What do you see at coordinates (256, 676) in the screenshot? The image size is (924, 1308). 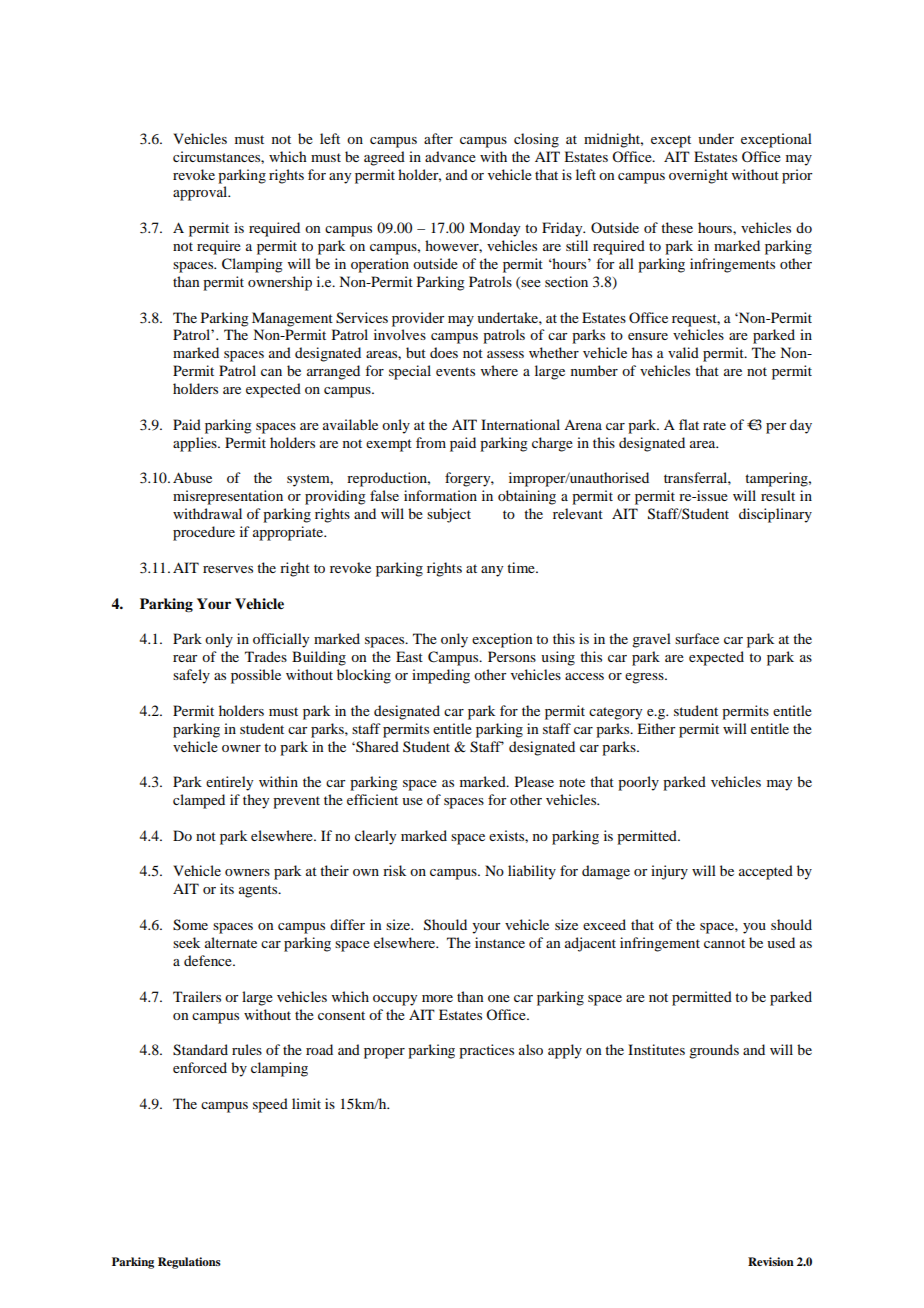 I see `possible` at bounding box center [256, 676].
